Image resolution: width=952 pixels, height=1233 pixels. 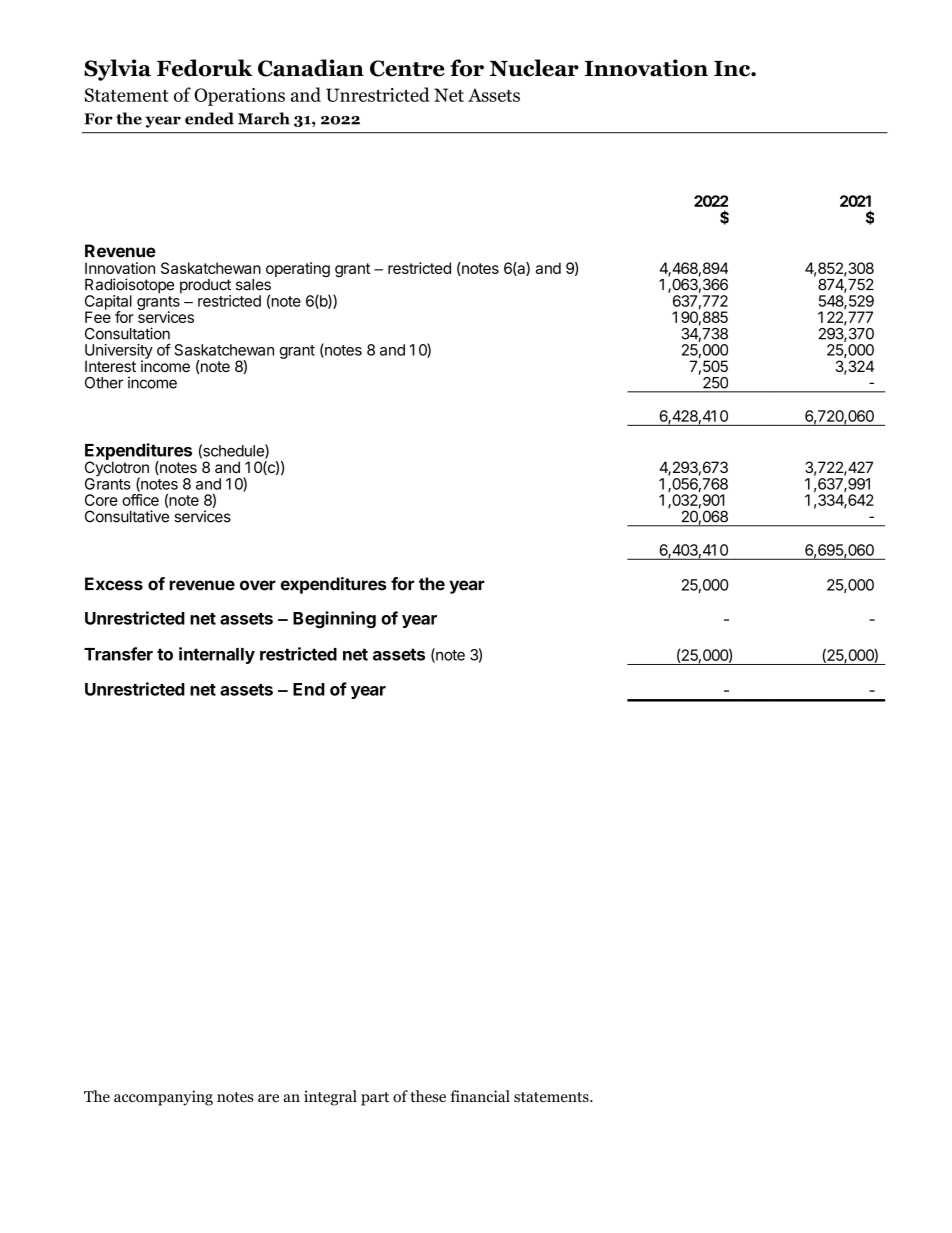 I want to click on integral, so click(x=330, y=1098).
